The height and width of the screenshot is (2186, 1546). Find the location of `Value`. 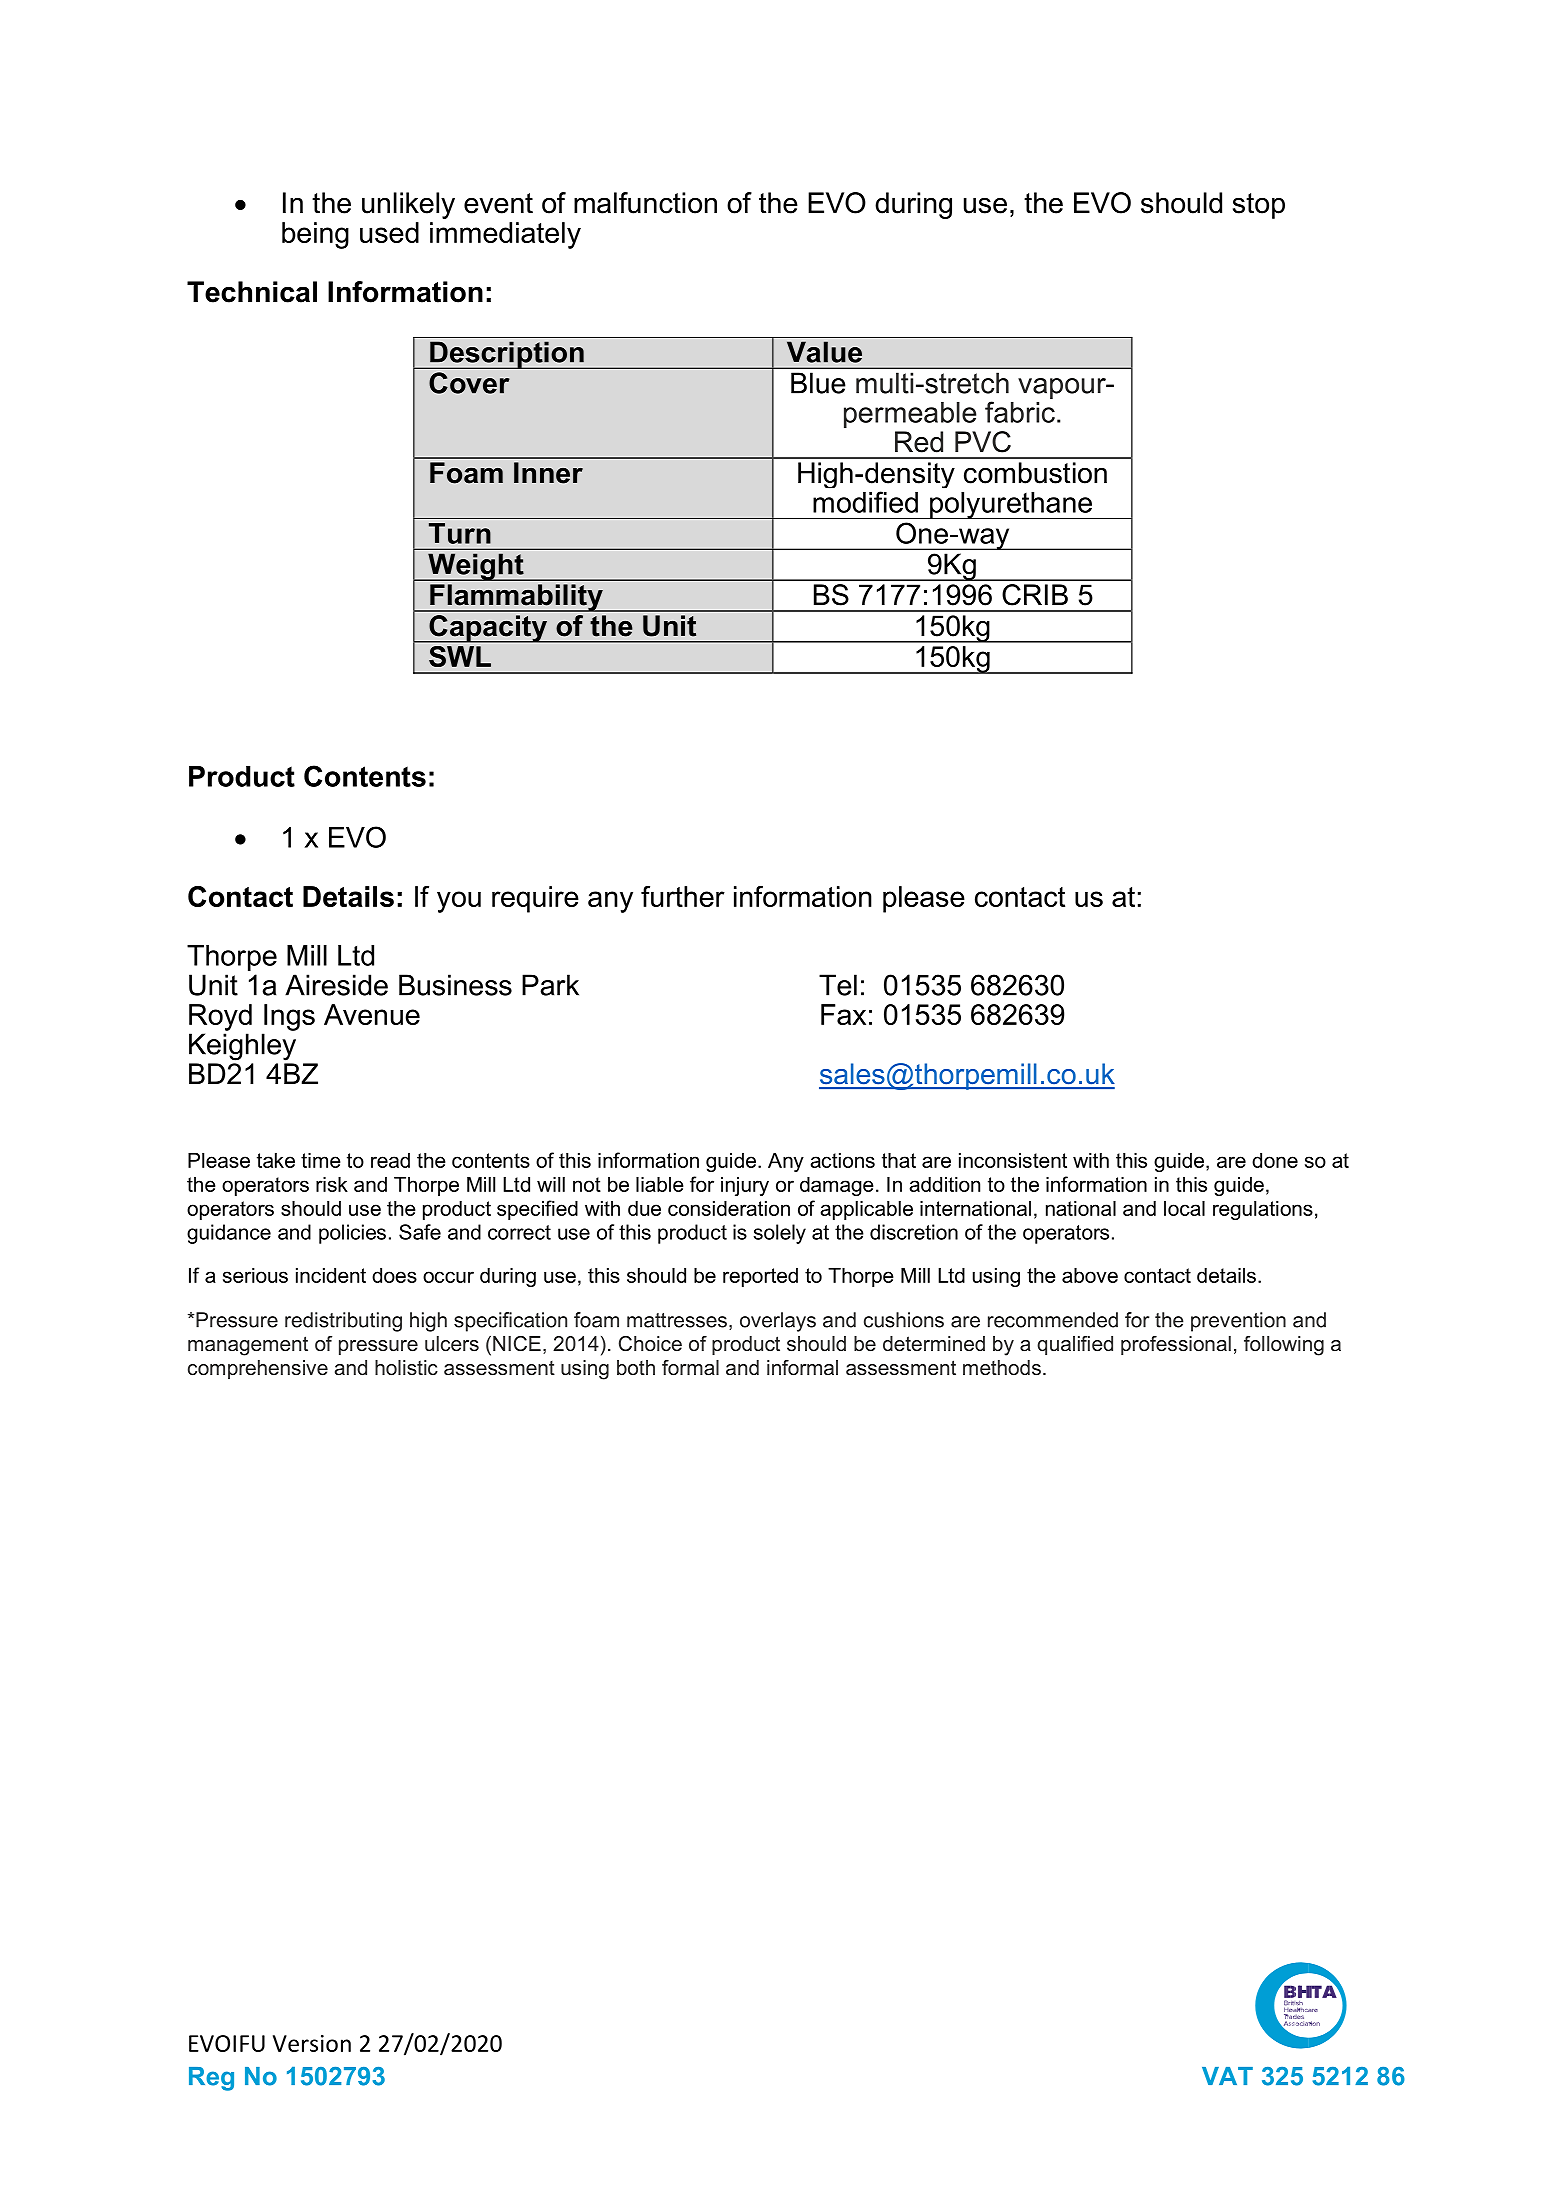

Value is located at coordinates (824, 352).
